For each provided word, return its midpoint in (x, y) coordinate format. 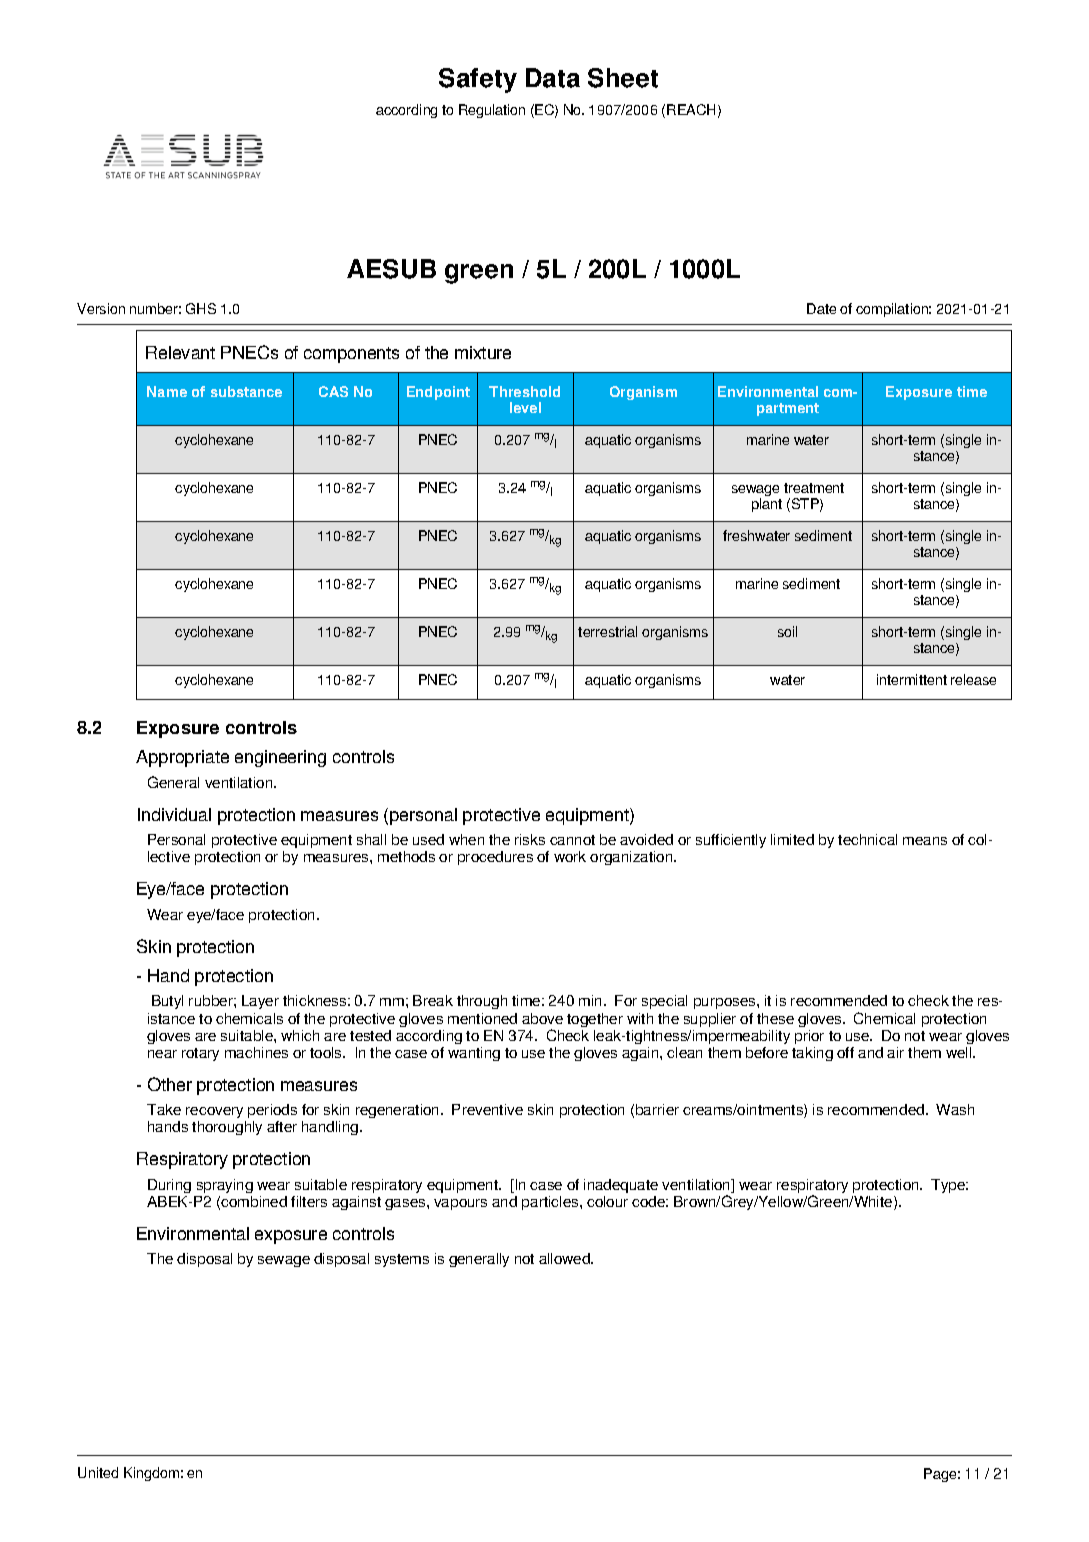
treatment (814, 488)
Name (167, 391)
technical (867, 839)
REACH (691, 109)
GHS (201, 308)
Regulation (492, 111)
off (845, 1052)
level (525, 407)
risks (530, 839)
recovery (216, 1114)
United (98, 1472)
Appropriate (182, 758)
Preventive (487, 1109)
